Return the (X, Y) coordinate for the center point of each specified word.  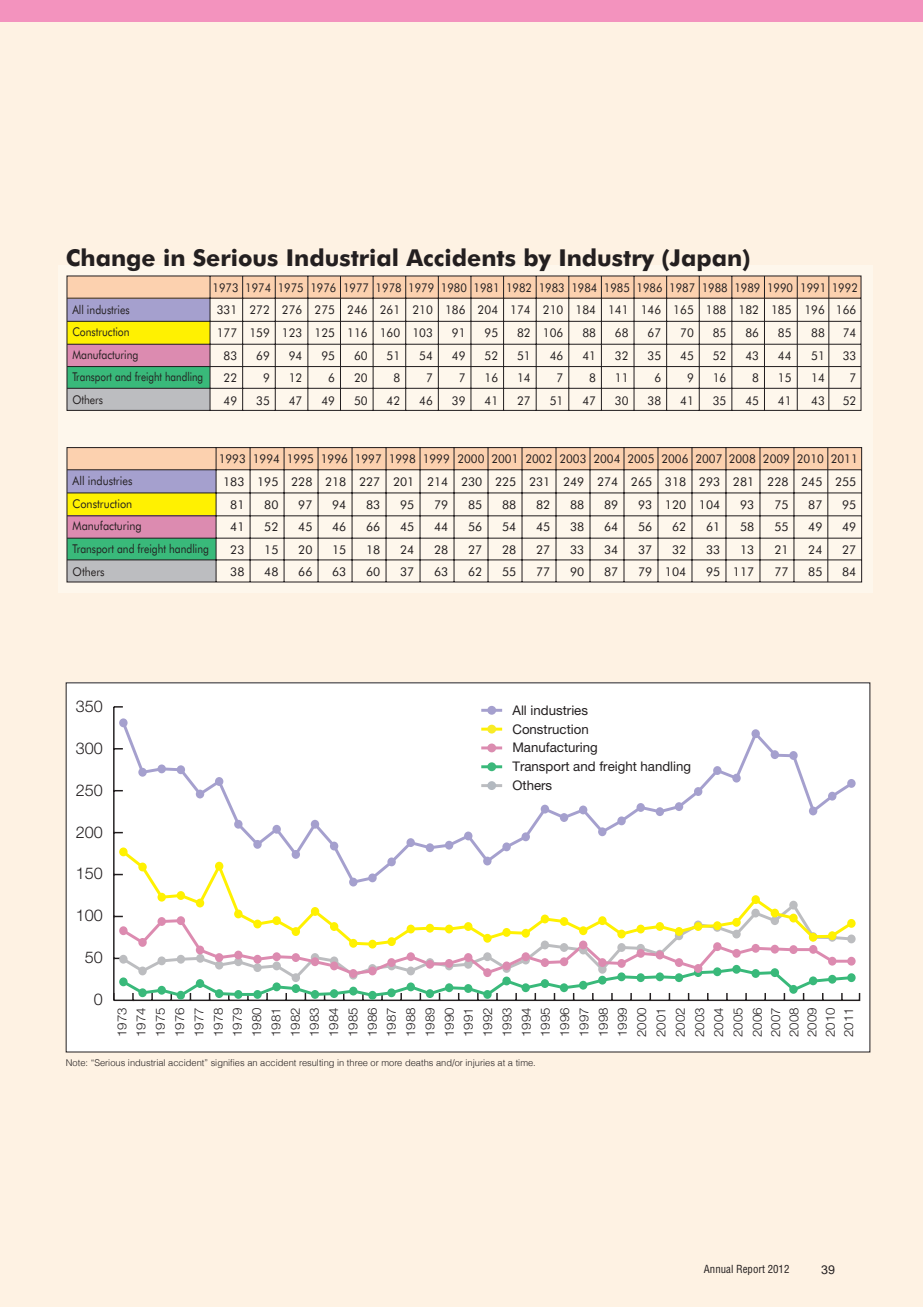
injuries (480, 1063)
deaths (419, 1062)
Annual (718, 1269)
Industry (607, 259)
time (525, 1062)
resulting (316, 1063)
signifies (228, 1063)
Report (751, 1270)
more (392, 1063)
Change (110, 259)
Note (76, 1062)
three (357, 1062)
